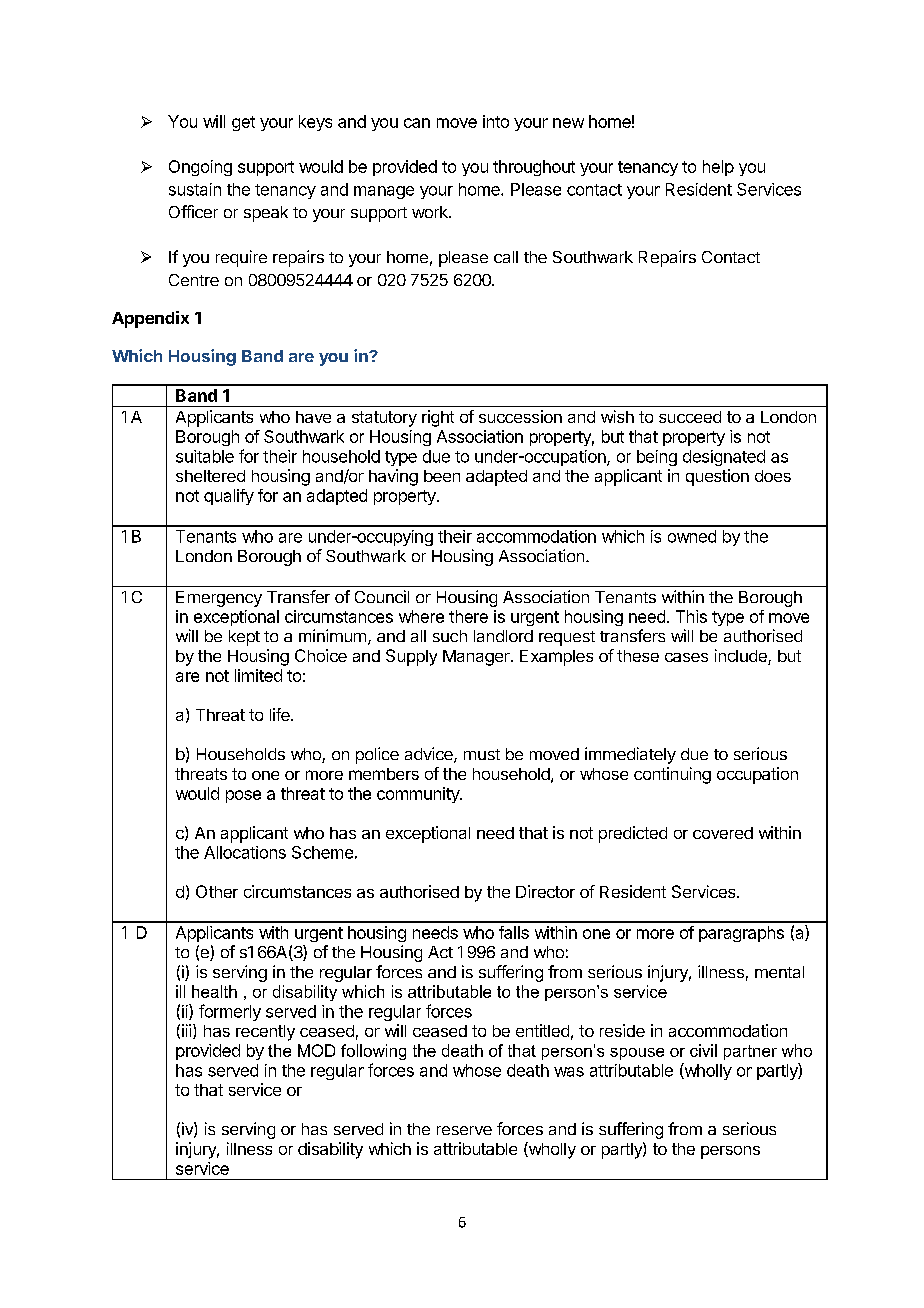  Describe the element at coordinates (496, 121) in the image. I see `into` at that location.
